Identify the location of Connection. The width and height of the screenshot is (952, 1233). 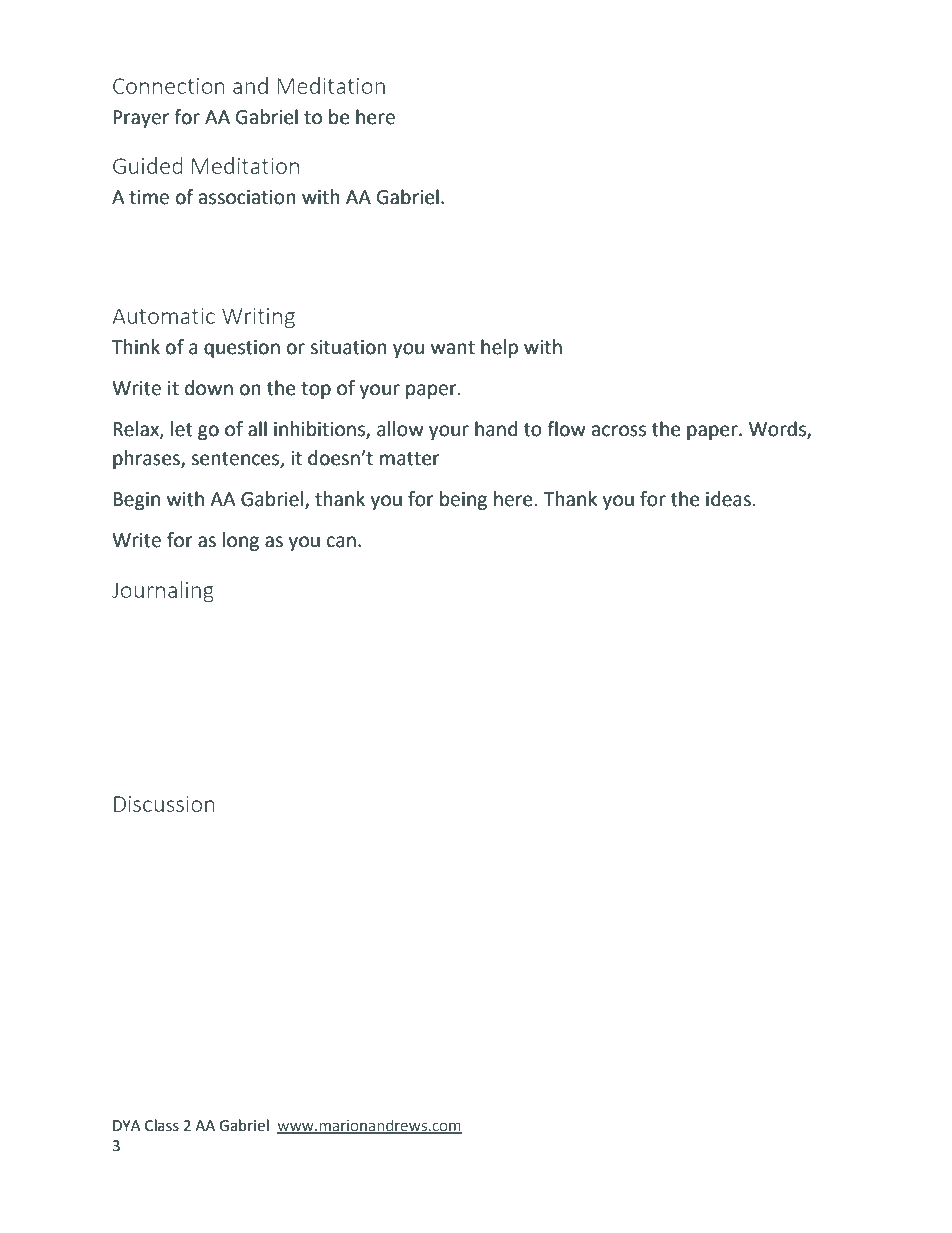
(169, 86).
